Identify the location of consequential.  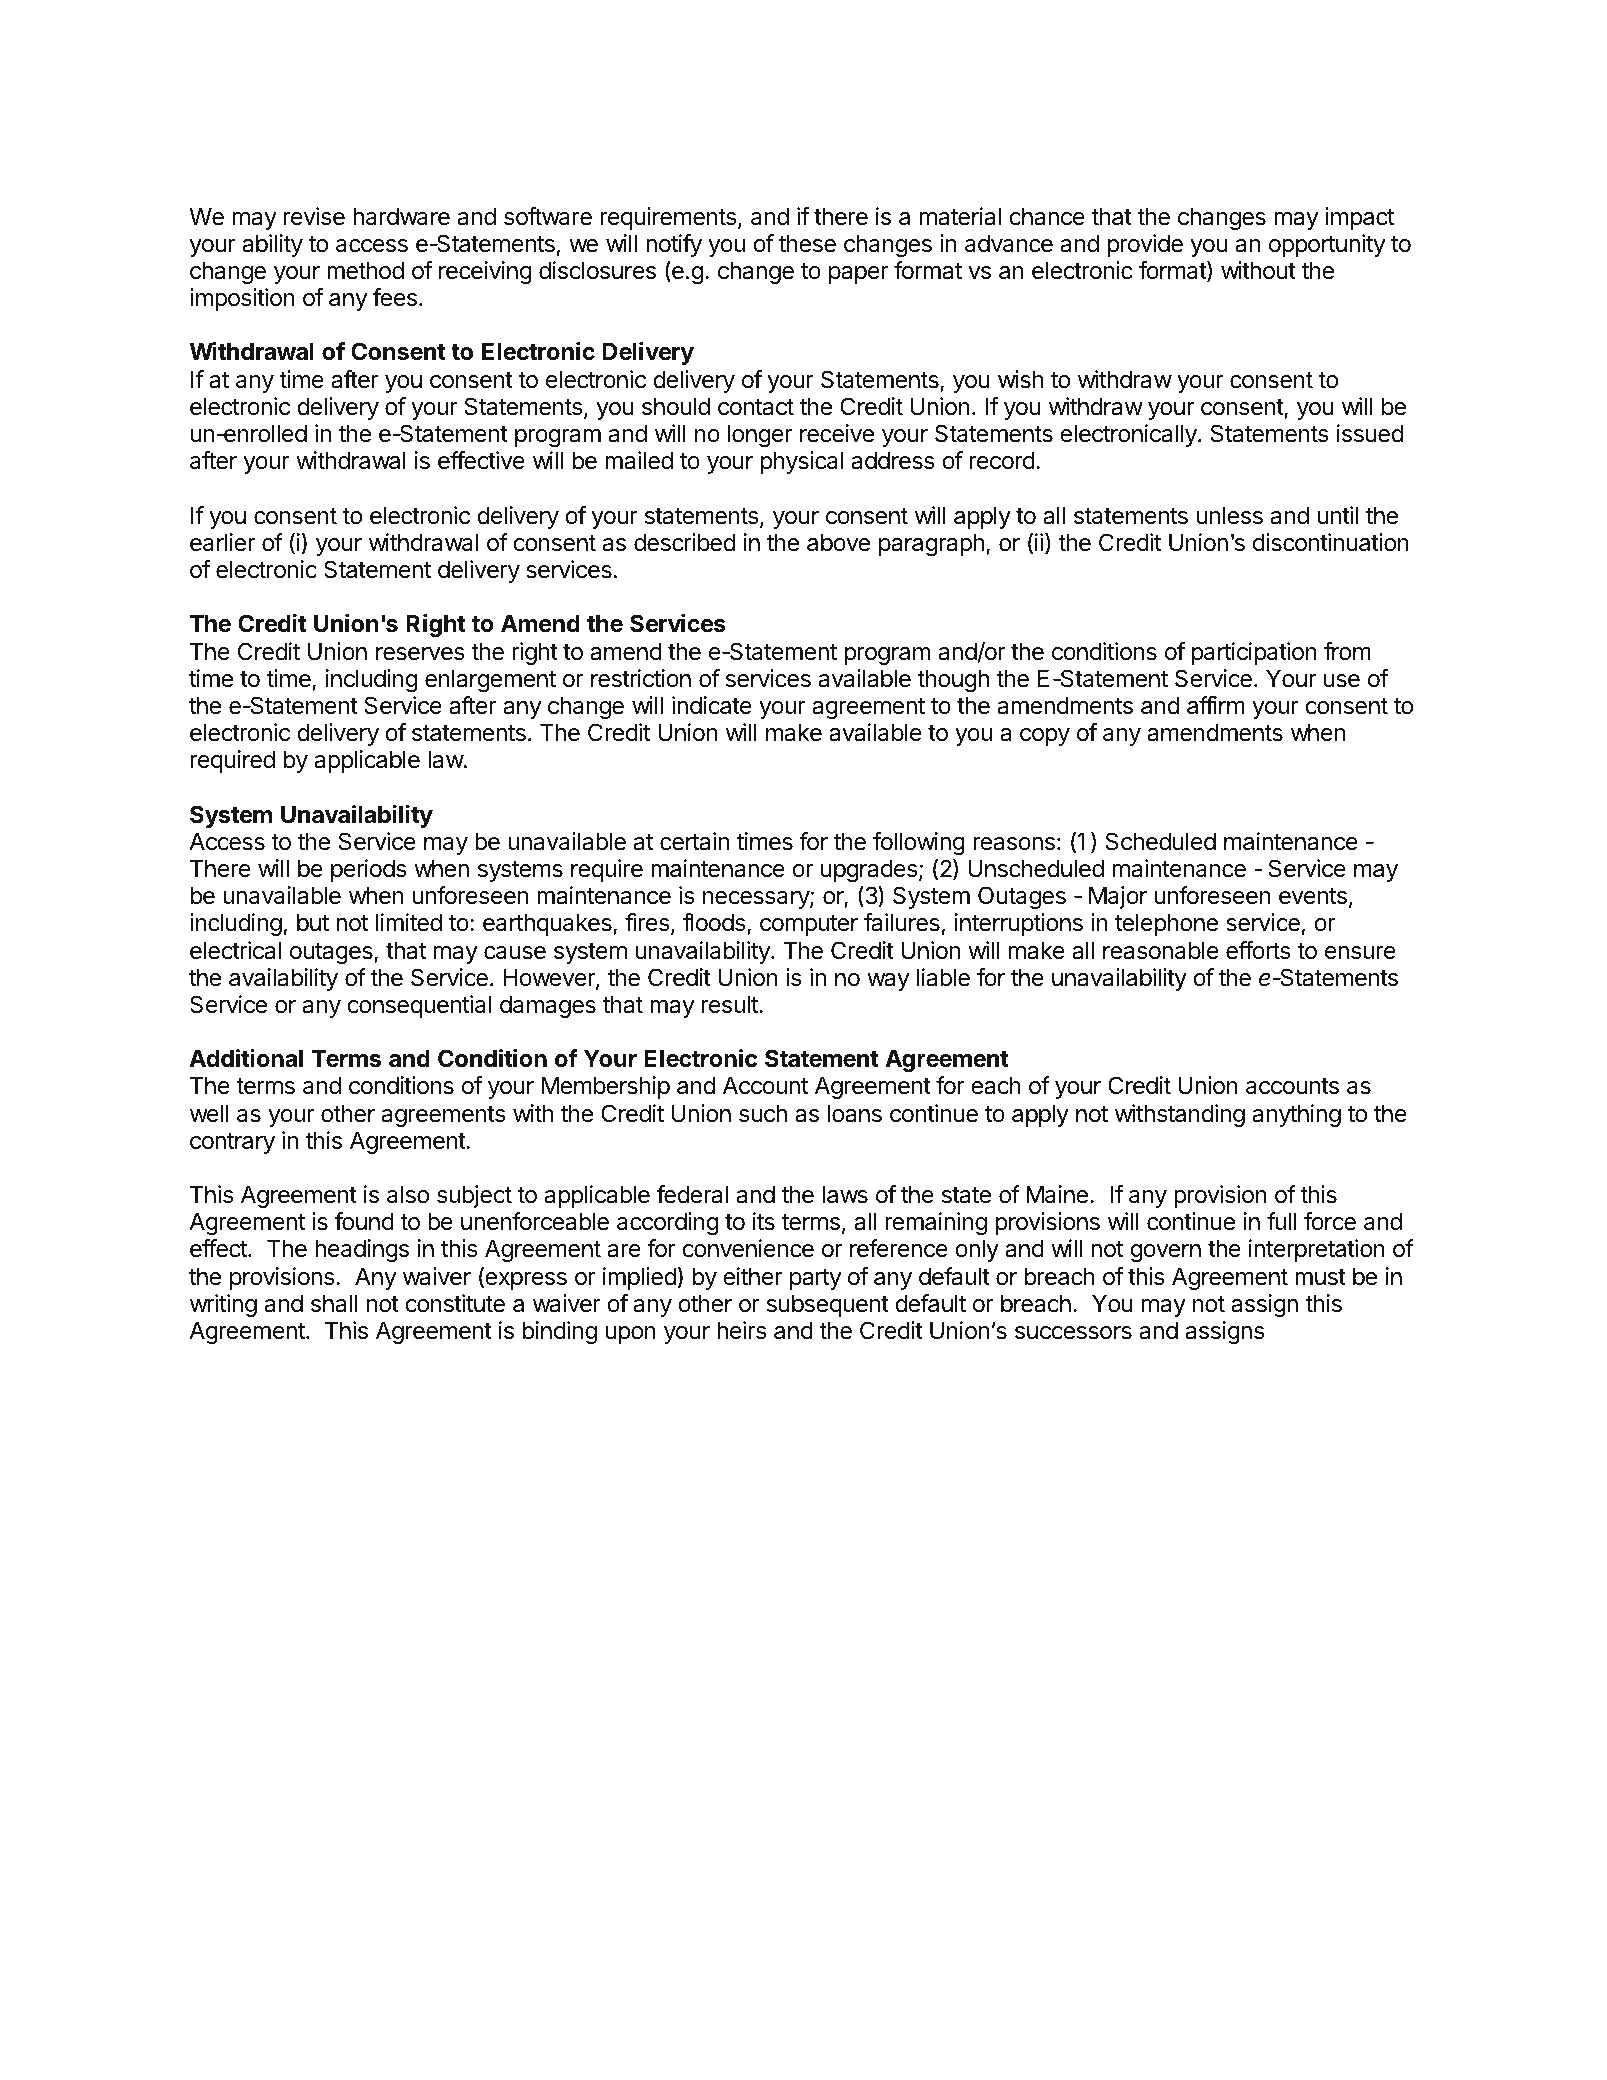
(419, 1006).
